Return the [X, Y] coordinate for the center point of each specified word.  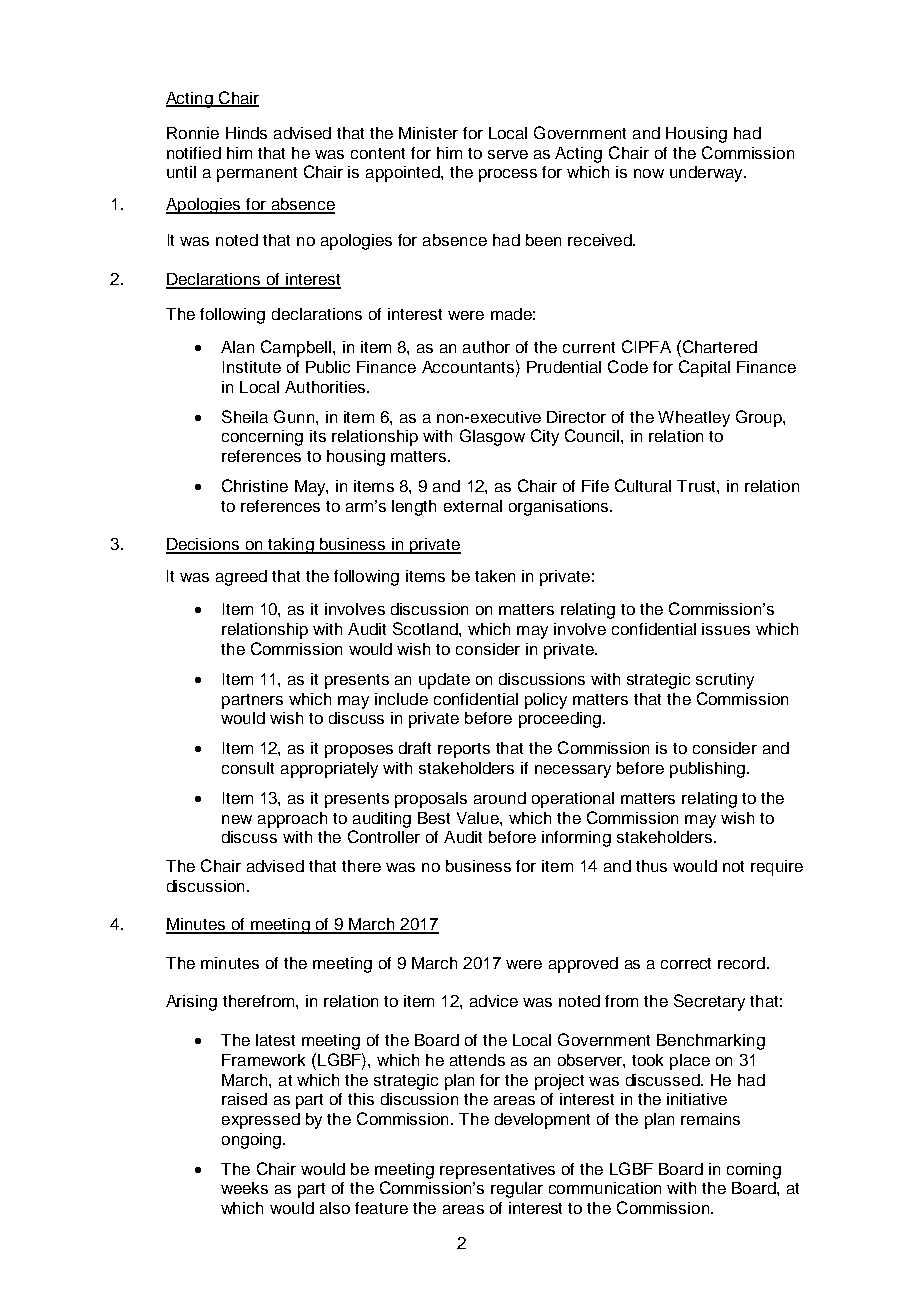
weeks [244, 1188]
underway [707, 174]
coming [754, 1171]
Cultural [643, 485]
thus [651, 866]
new [237, 819]
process [508, 175]
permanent [257, 174]
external [473, 506]
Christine [255, 485]
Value [479, 818]
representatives [497, 1171]
